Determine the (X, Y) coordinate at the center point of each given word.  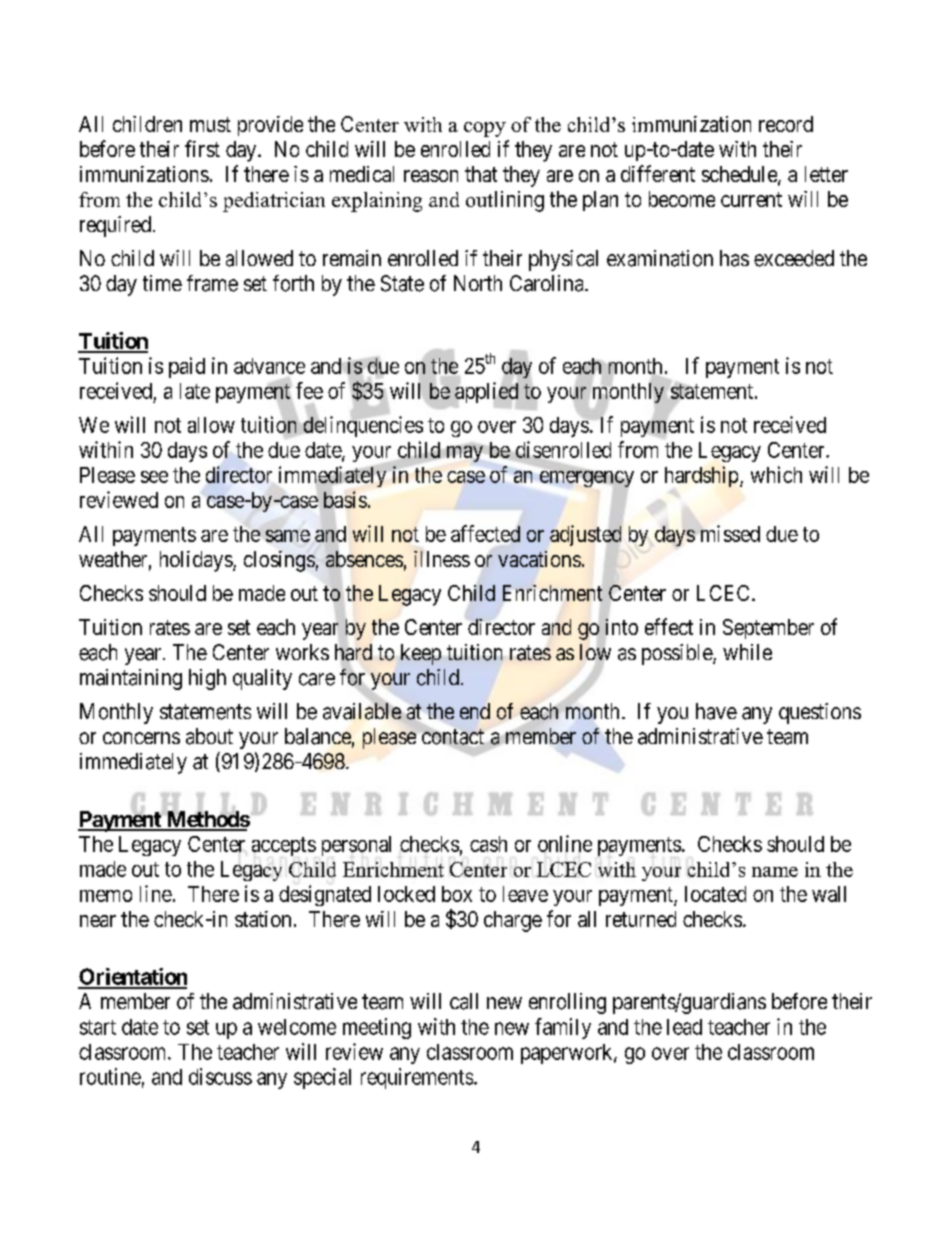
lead (684, 1027)
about (209, 736)
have (716, 711)
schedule (740, 175)
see (154, 477)
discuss (220, 1076)
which (776, 474)
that (481, 174)
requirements (417, 1078)
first (202, 148)
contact (453, 737)
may (465, 454)
